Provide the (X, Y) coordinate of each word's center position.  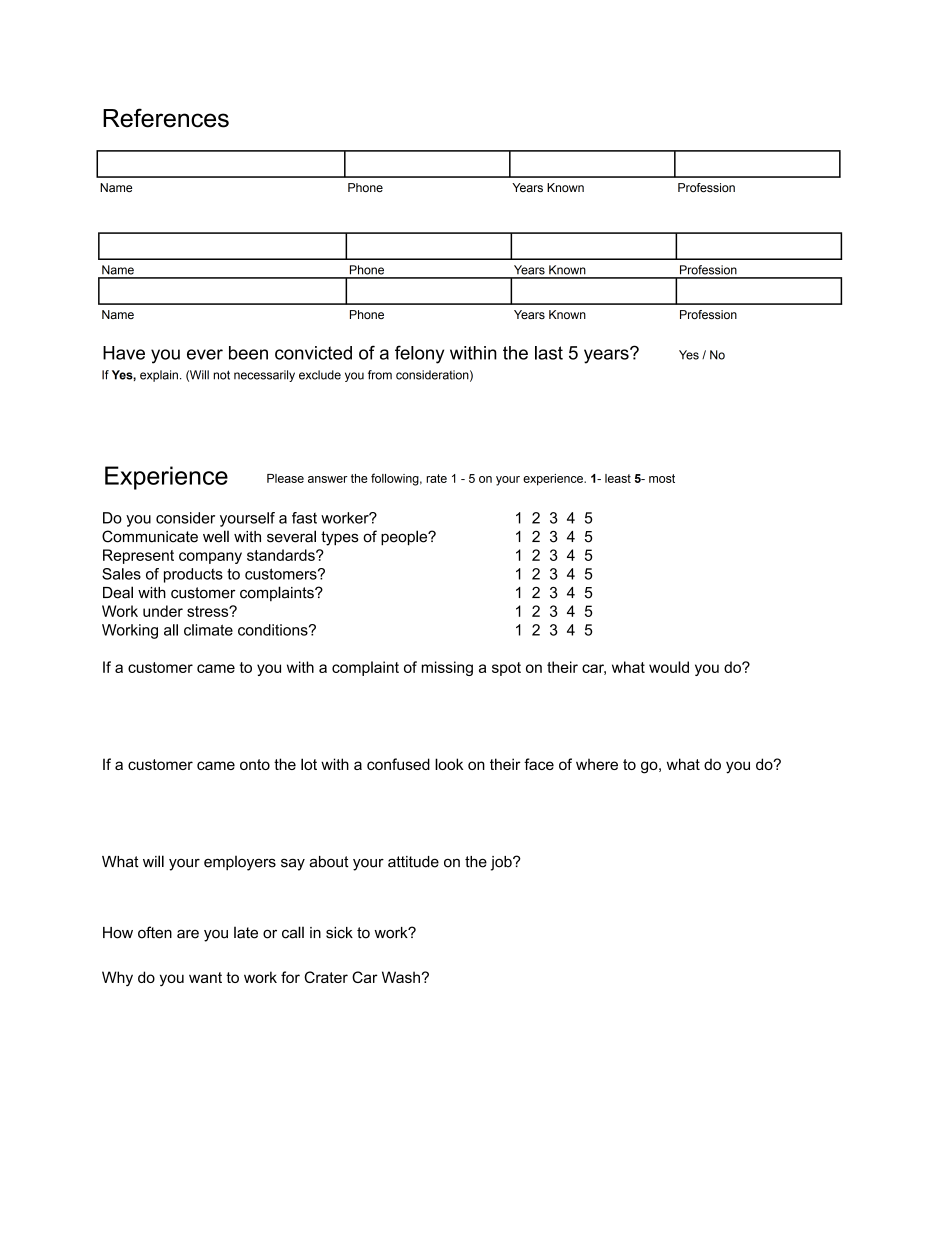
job (502, 863)
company (210, 558)
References (166, 118)
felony (419, 354)
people (405, 538)
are (188, 934)
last (549, 353)
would (669, 667)
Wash (401, 977)
